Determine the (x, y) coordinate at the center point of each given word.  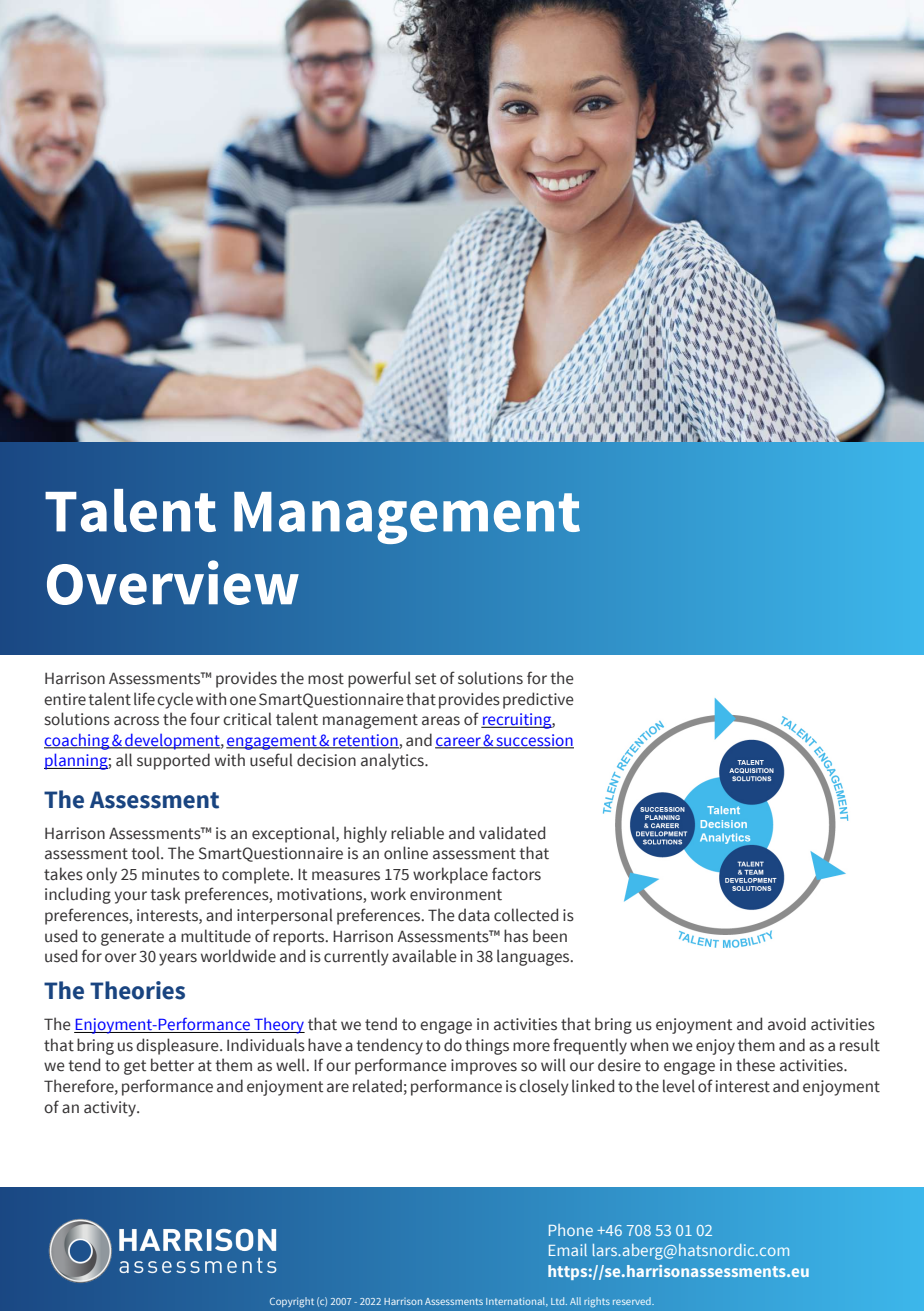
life (144, 699)
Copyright (292, 1302)
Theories (137, 990)
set (425, 679)
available (424, 956)
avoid (787, 1024)
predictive (538, 700)
